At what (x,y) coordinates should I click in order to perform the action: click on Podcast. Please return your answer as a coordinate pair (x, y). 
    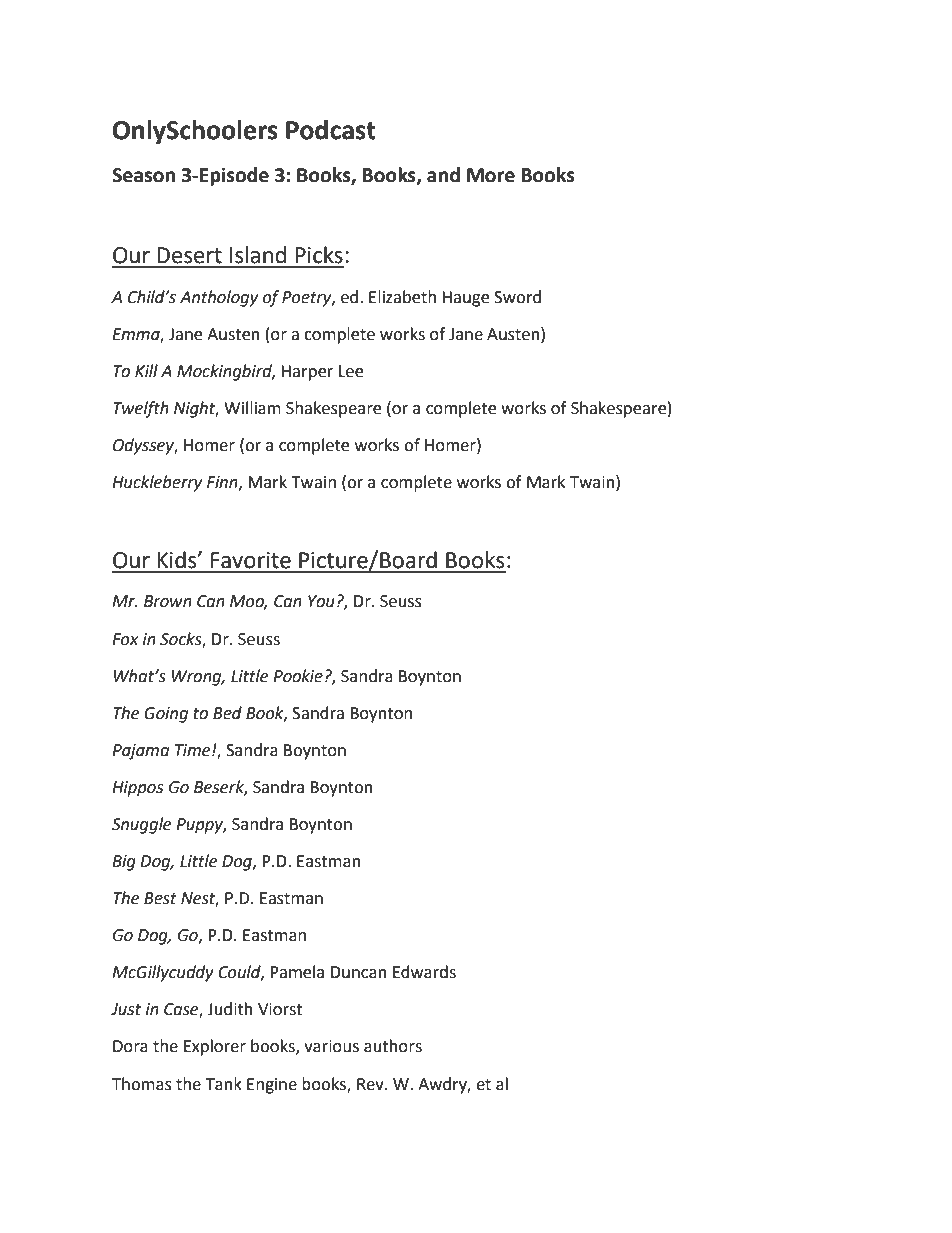
    Looking at the image, I should click on (331, 130).
